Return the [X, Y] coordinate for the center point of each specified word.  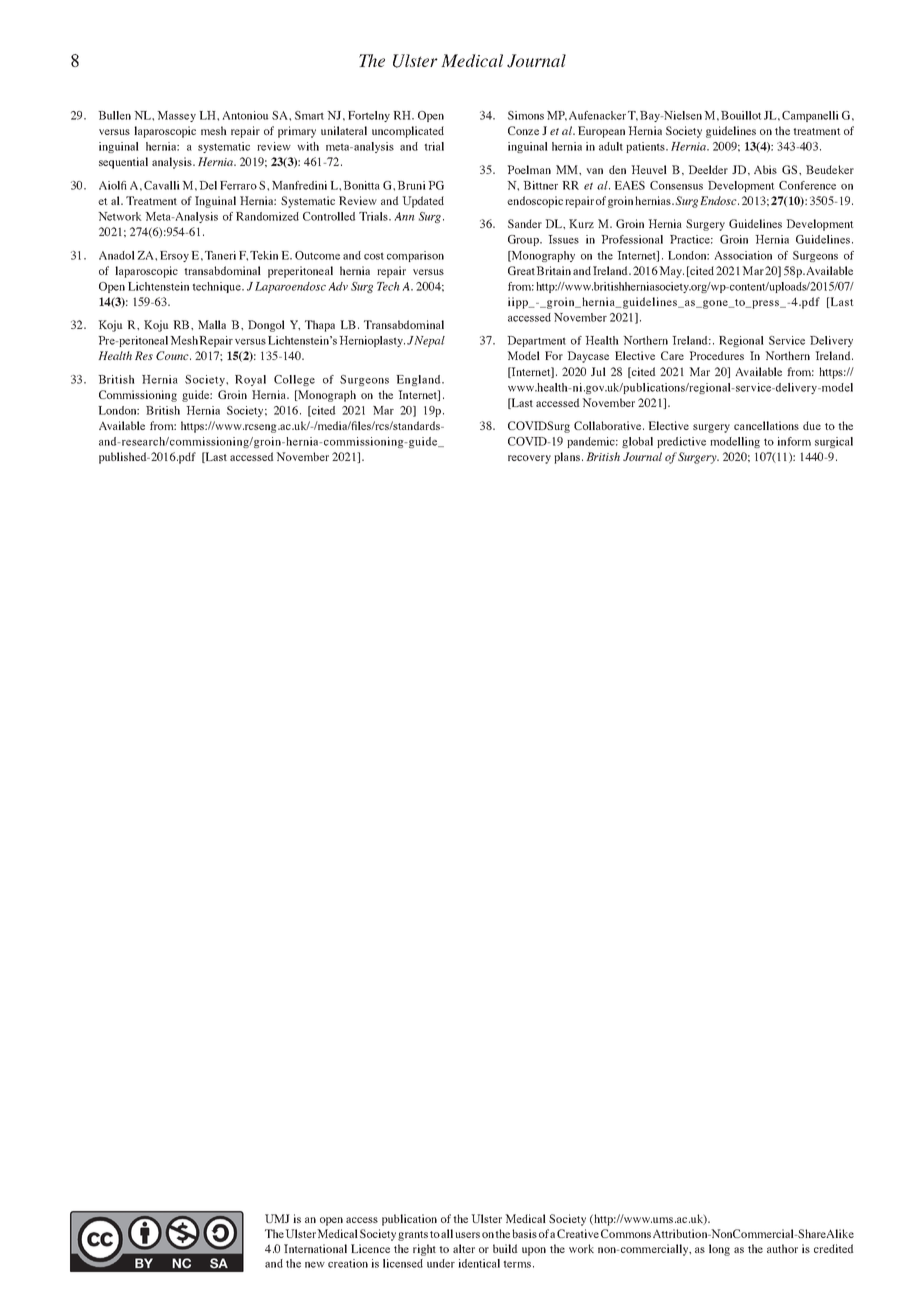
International [315, 1248]
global [637, 442]
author [782, 1248]
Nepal [429, 341]
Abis [765, 169]
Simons [526, 115]
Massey [176, 116]
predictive [681, 442]
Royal [250, 380]
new [315, 1265]
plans [567, 458]
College [294, 380]
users [467, 1235]
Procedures [716, 355]
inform [794, 441]
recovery [529, 459]
